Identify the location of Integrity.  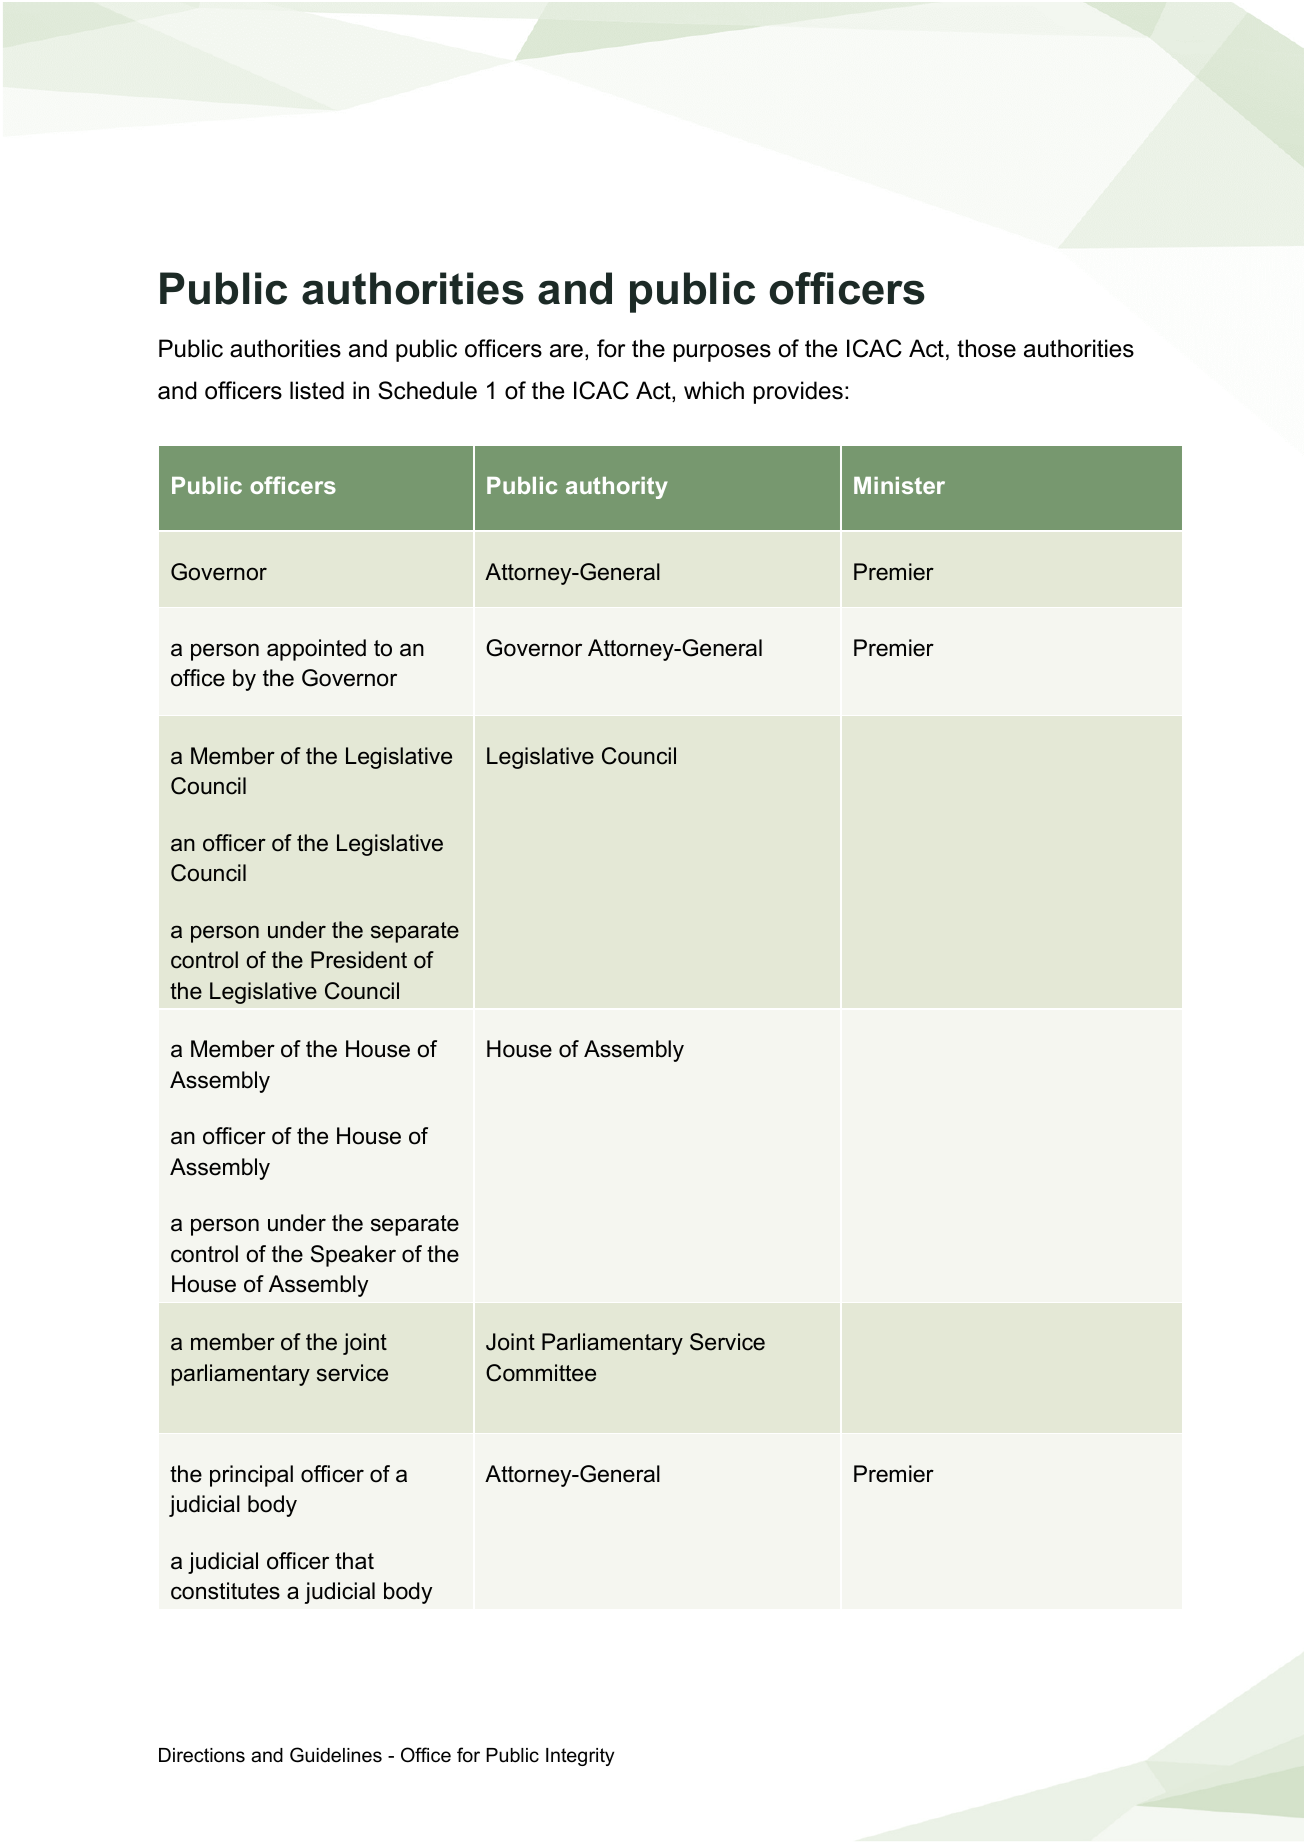
(580, 1757).
